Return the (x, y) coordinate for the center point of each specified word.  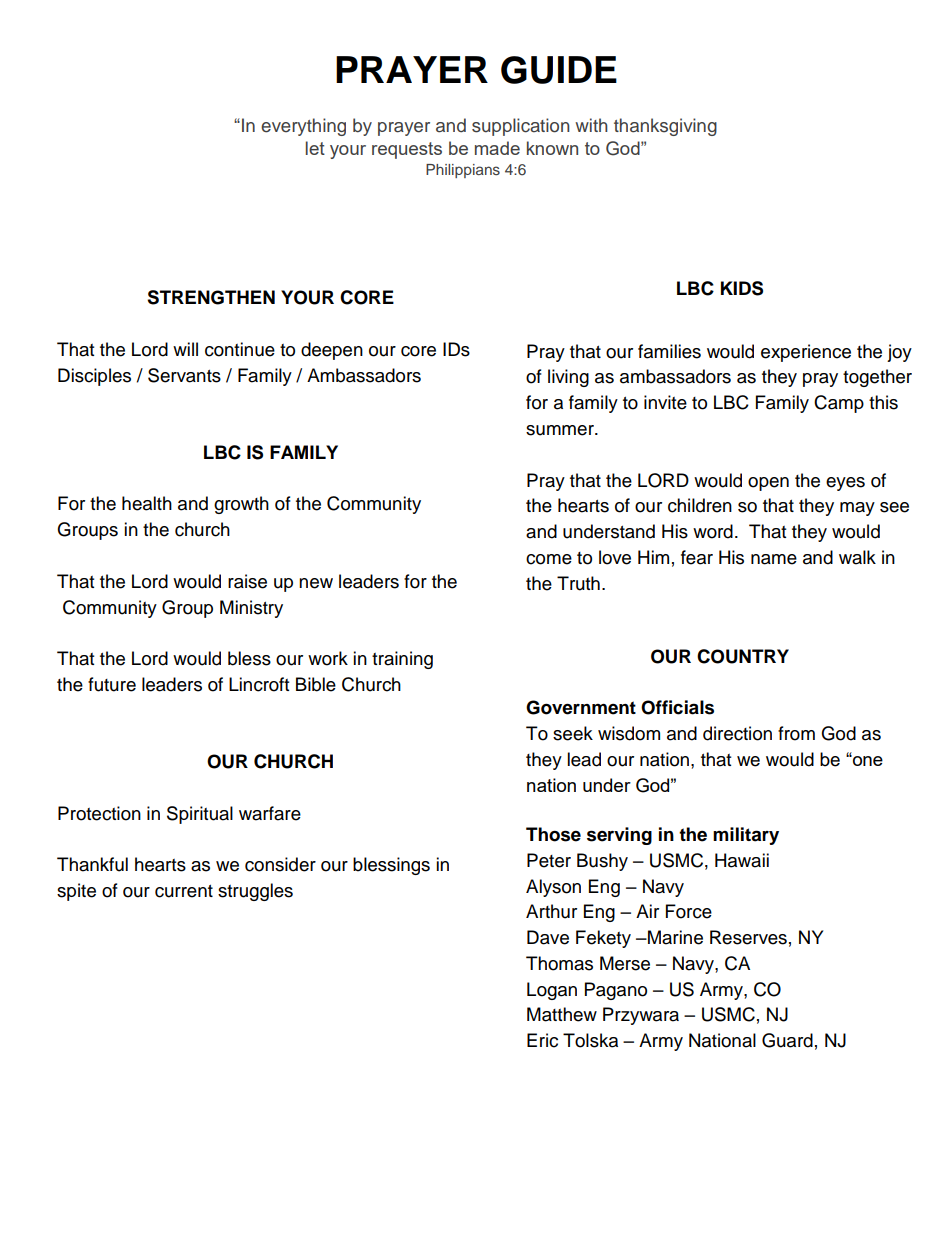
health (147, 503)
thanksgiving (665, 127)
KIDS (742, 288)
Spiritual (200, 815)
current (184, 891)
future (112, 684)
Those (553, 834)
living (568, 378)
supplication (521, 127)
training (402, 660)
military (746, 836)
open (768, 484)
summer (561, 430)
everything (303, 127)
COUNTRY (743, 656)
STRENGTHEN (211, 297)
